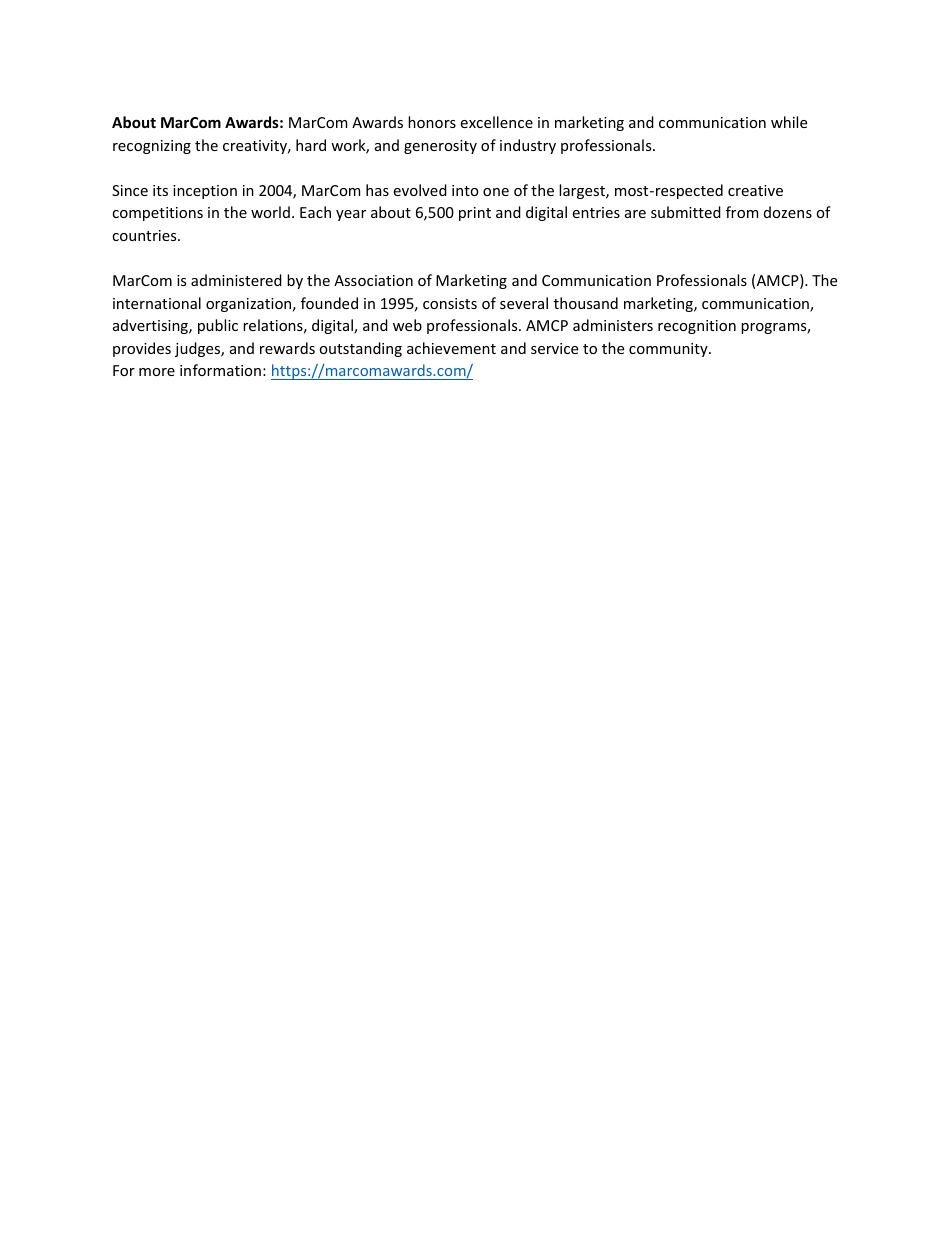 The image size is (952, 1233). Describe the element at coordinates (152, 147) in the image. I see `recognizing` at that location.
